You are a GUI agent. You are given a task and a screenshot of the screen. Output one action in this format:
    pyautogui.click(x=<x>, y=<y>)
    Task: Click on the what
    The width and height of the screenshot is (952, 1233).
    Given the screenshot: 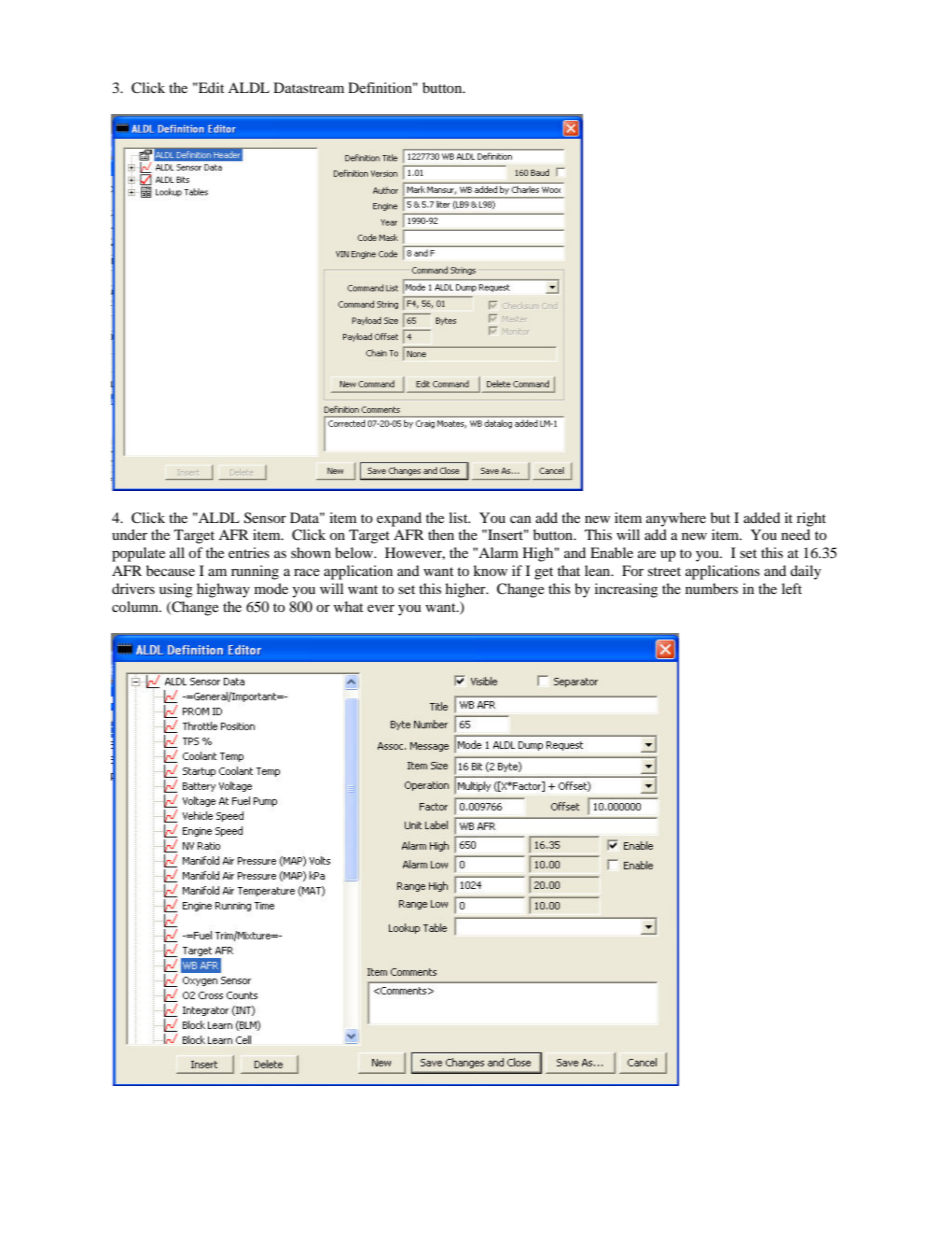 What is the action you would take?
    pyautogui.click(x=348, y=606)
